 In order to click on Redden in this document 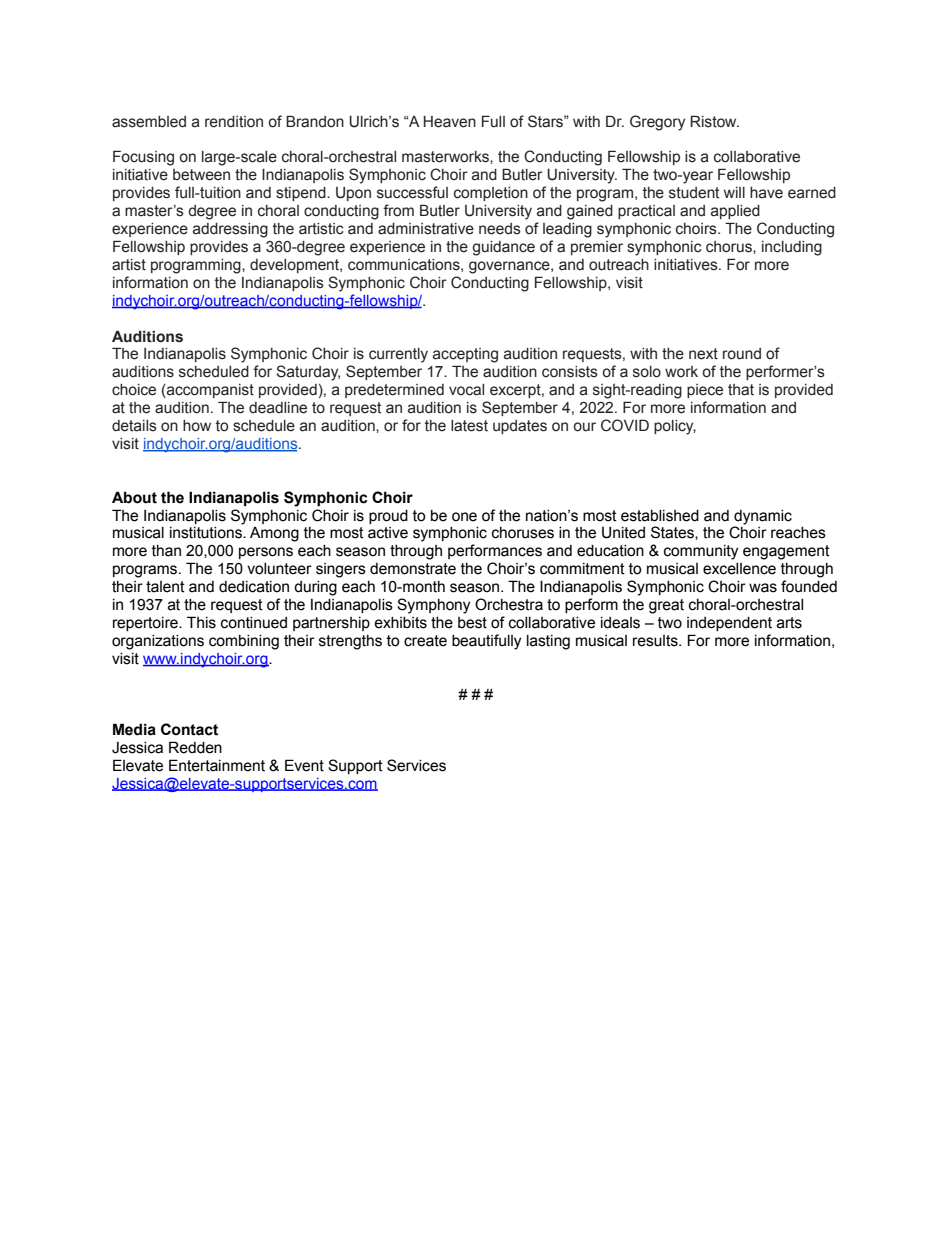, I will do `click(195, 747)`.
